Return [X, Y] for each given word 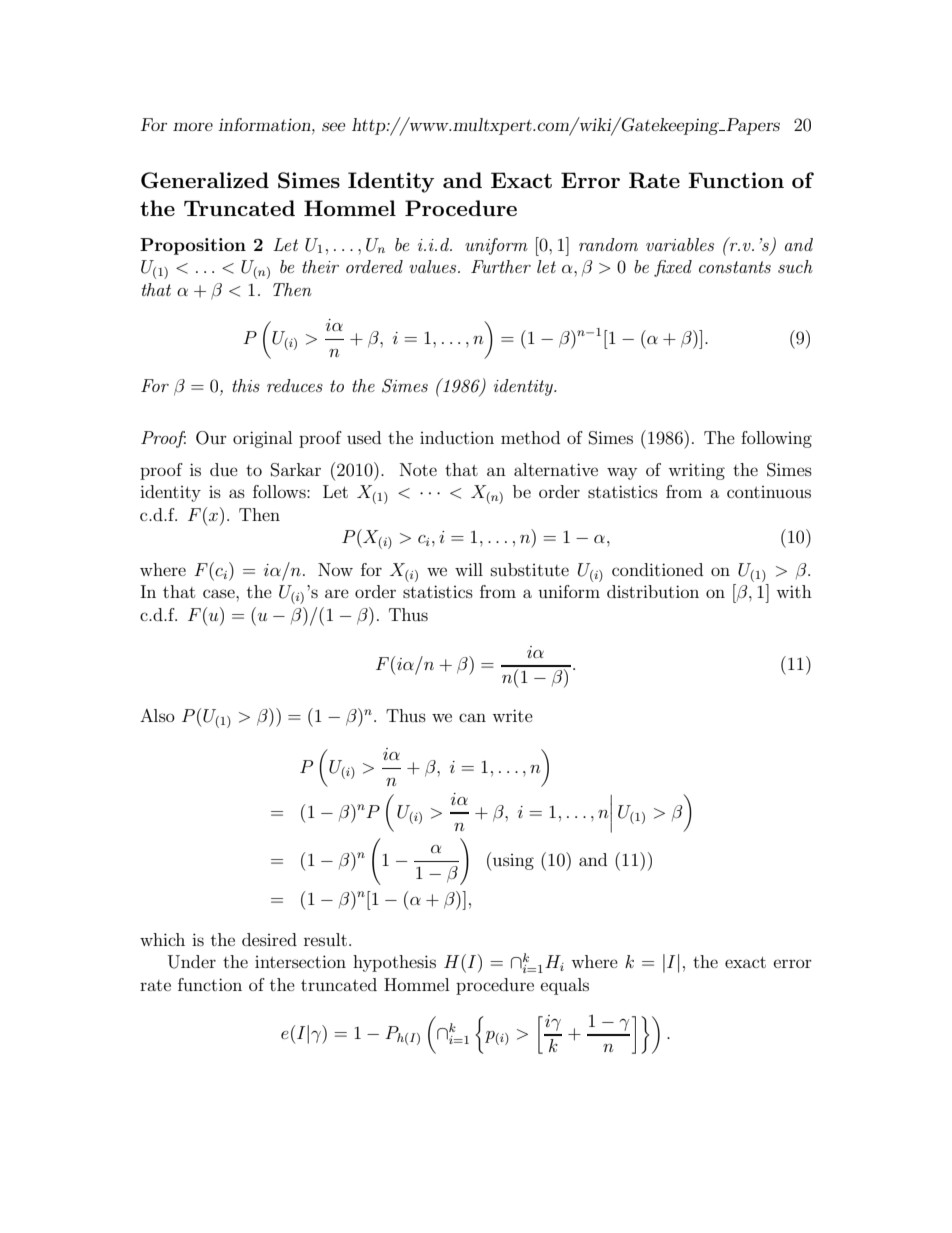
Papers [752, 126]
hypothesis [394, 963]
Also [157, 715]
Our [211, 438]
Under [192, 962]
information [265, 124]
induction [457, 437]
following [776, 439]
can [472, 717]
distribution [653, 591]
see [333, 126]
